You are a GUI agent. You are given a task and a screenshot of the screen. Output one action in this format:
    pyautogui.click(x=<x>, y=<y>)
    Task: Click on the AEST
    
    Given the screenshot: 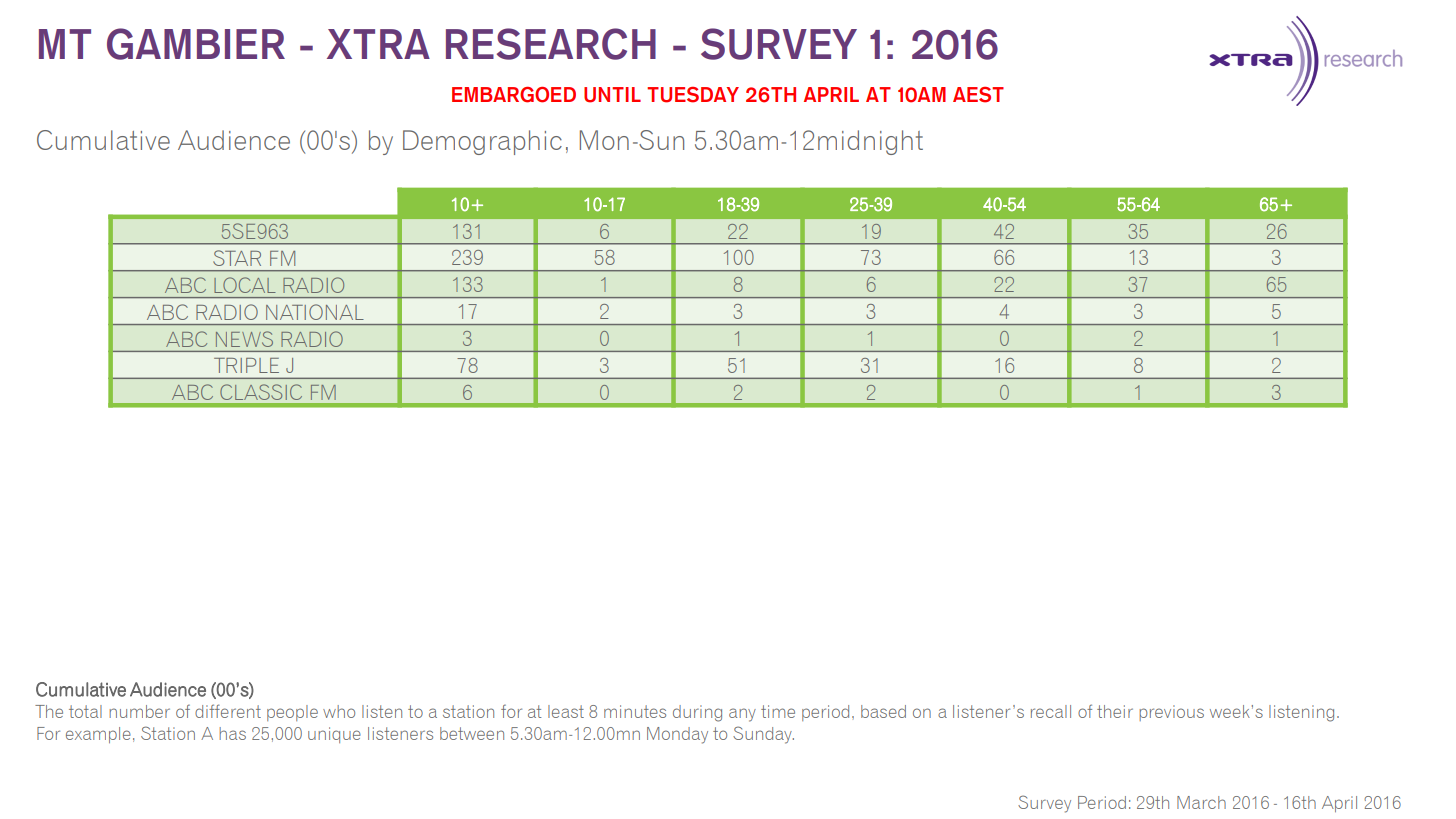 What is the action you would take?
    pyautogui.click(x=978, y=95)
